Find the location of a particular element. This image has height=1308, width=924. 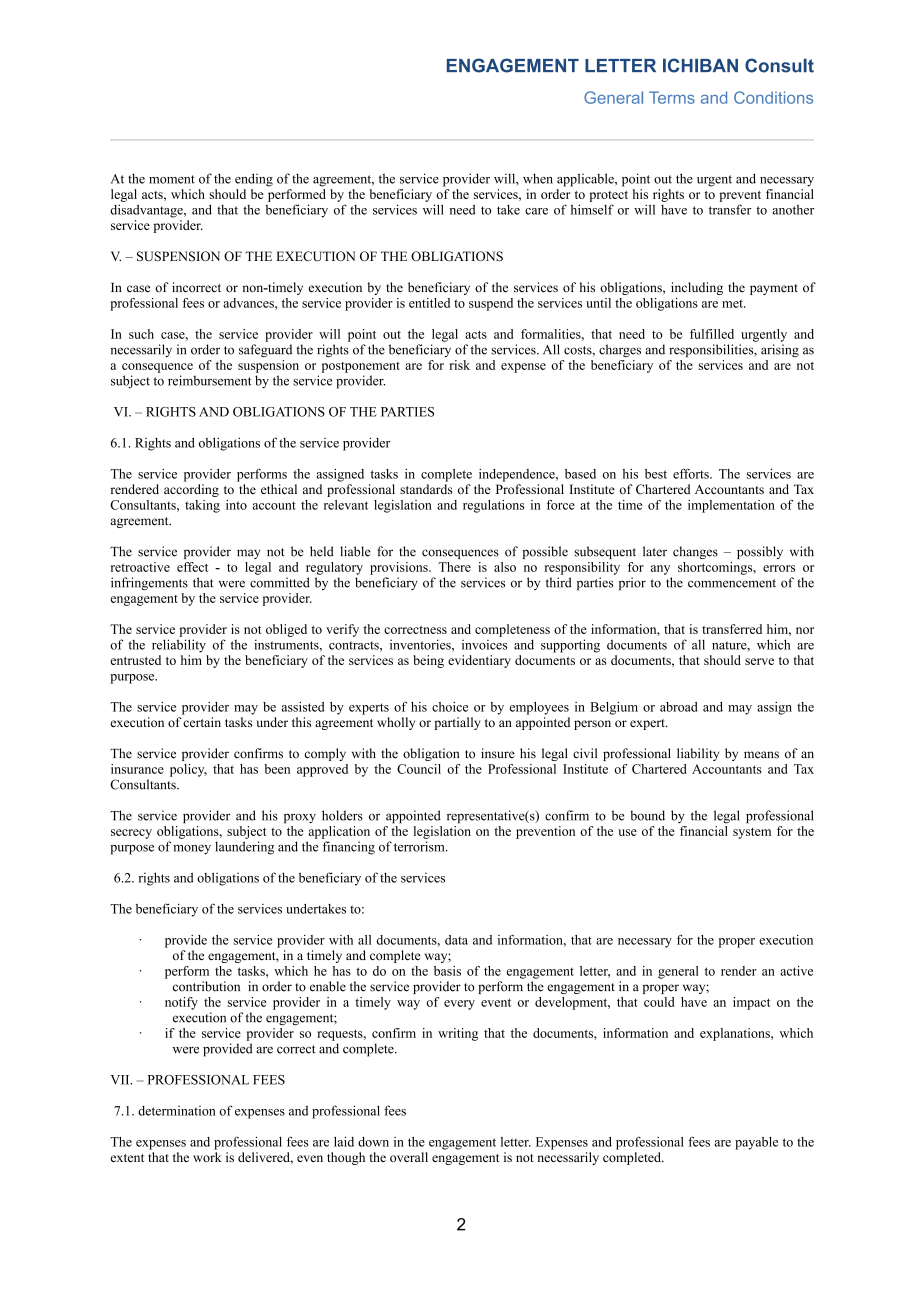

overall is located at coordinates (409, 1157).
